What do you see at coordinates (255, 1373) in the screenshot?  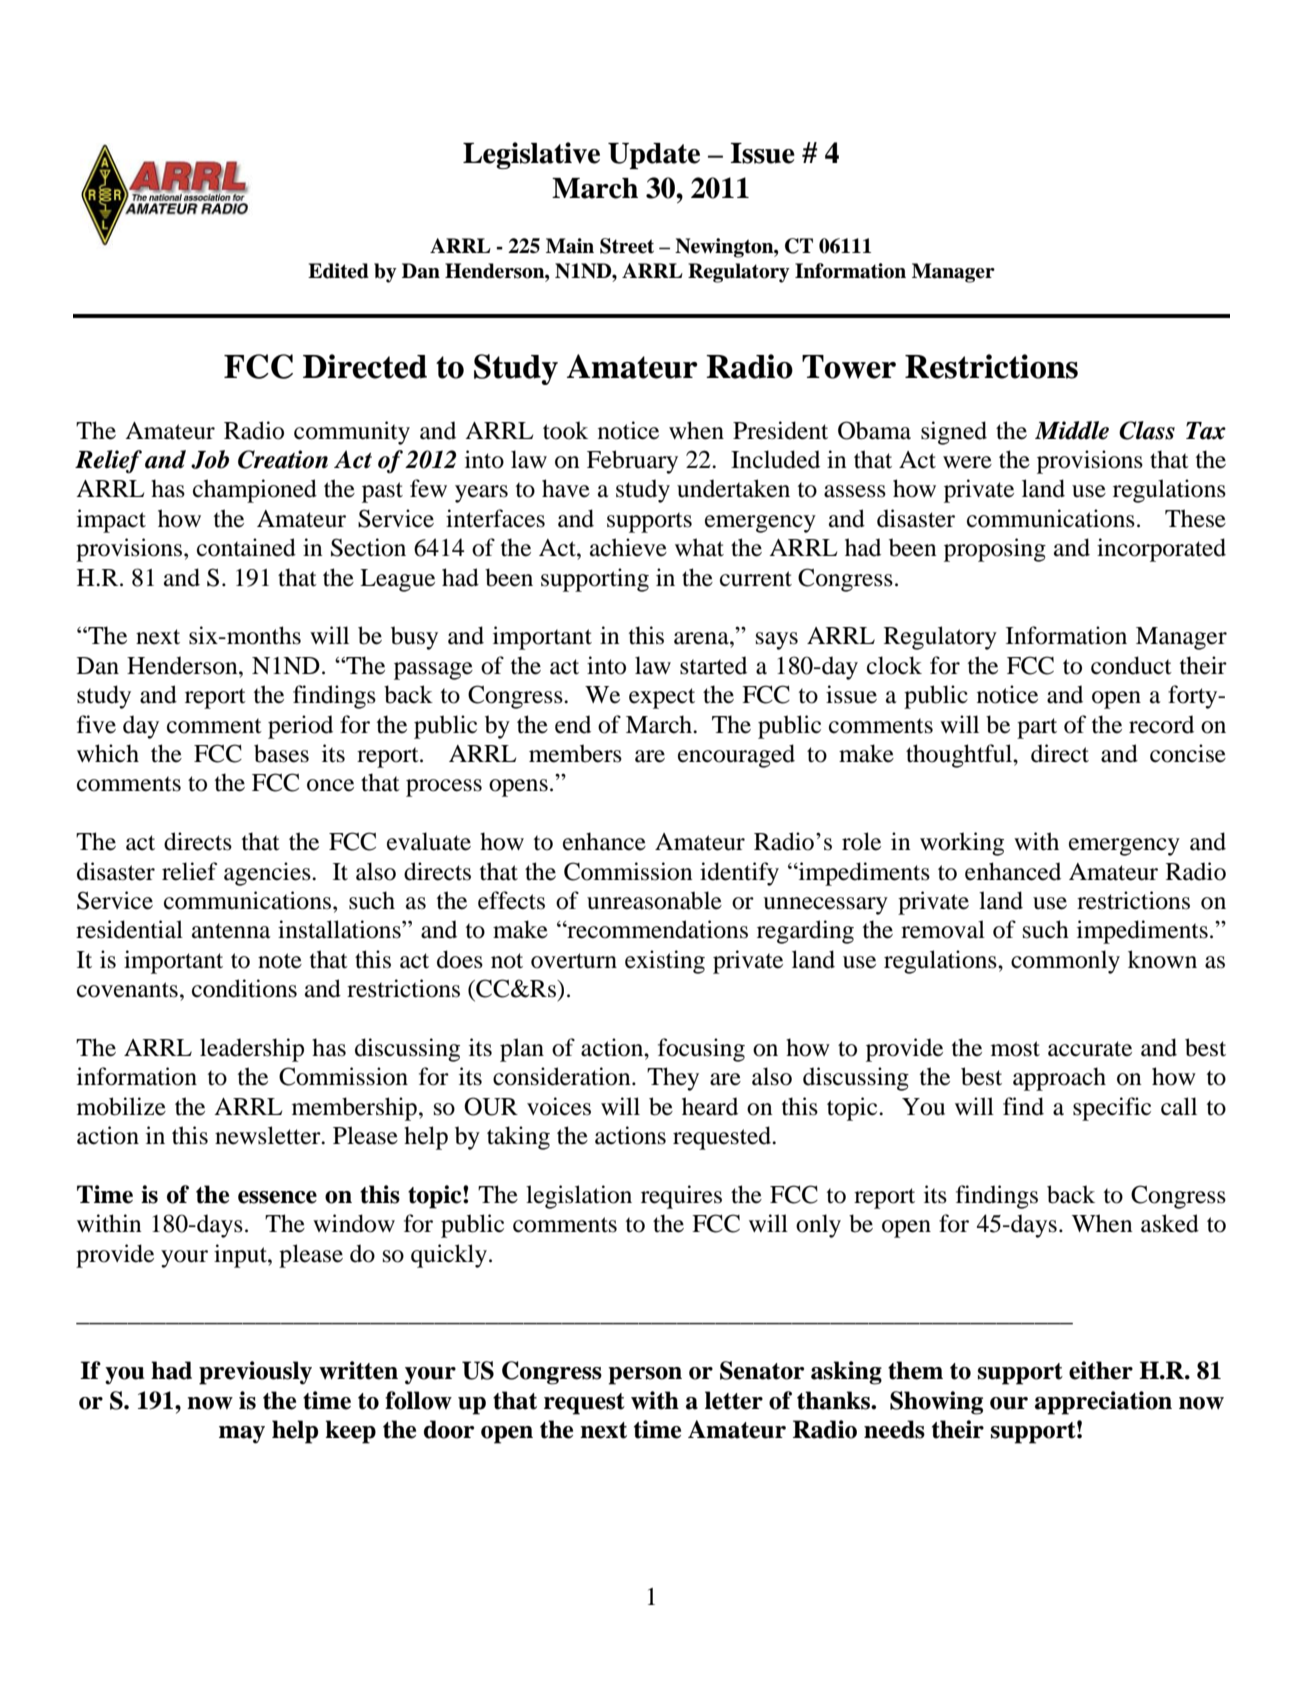 I see `previously` at bounding box center [255, 1373].
